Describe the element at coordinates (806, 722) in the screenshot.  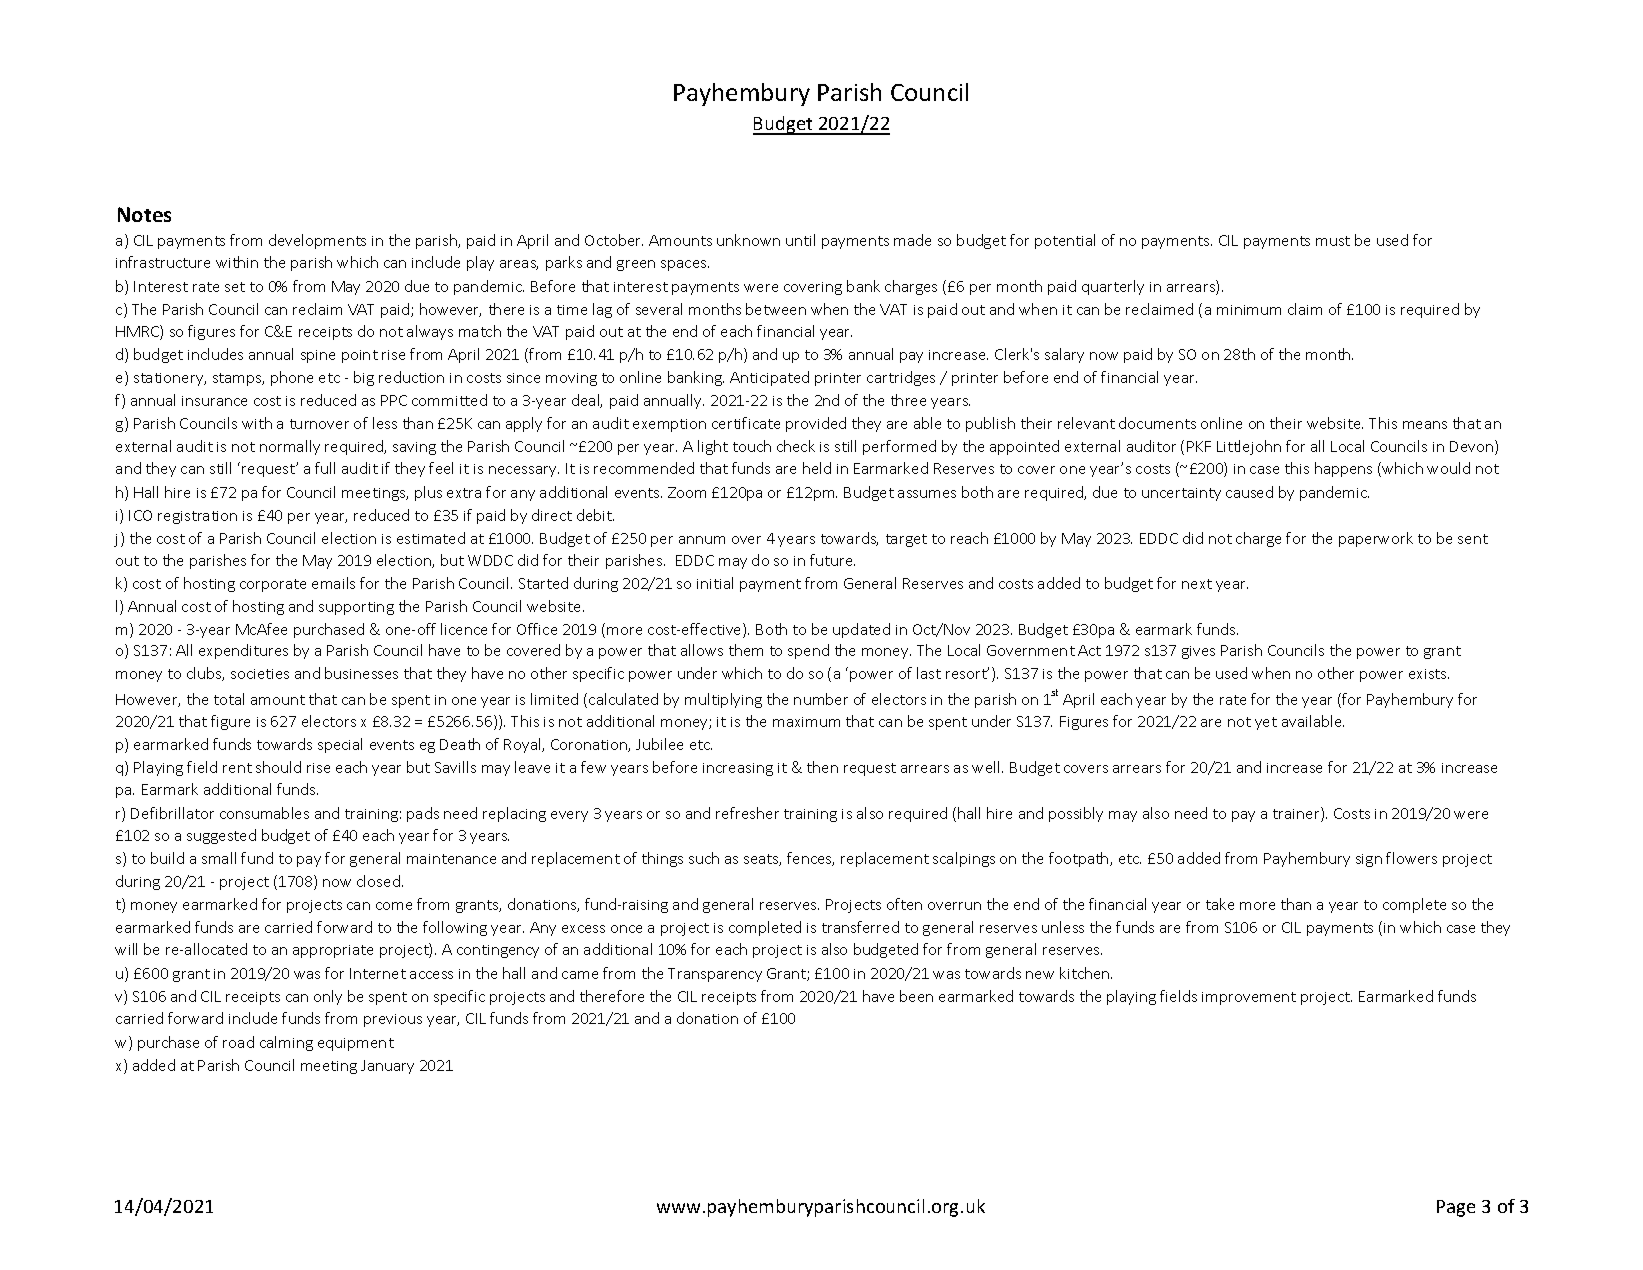
I see `maximum` at that location.
